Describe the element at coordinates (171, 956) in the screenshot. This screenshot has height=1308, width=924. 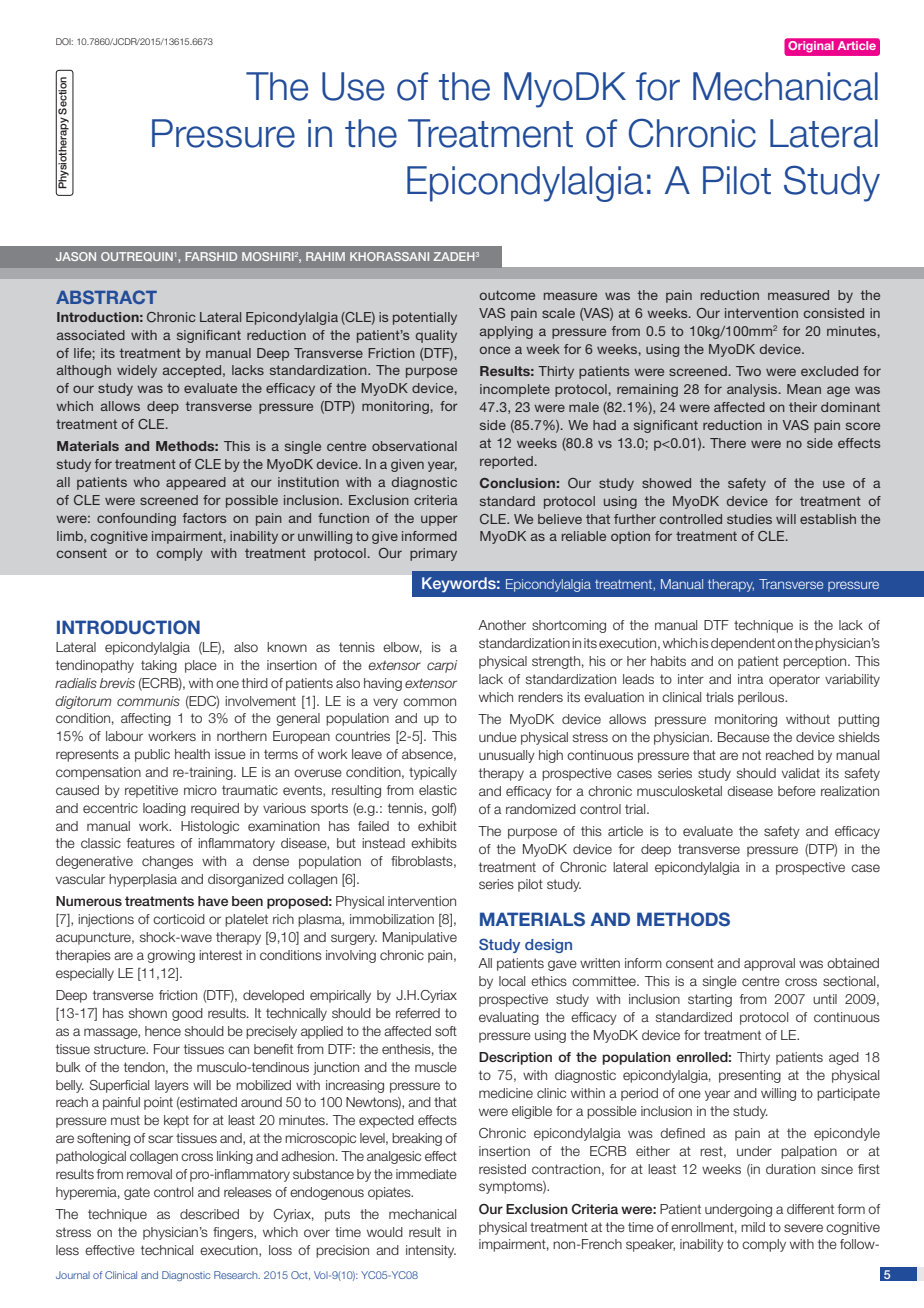
I see `growing` at that location.
